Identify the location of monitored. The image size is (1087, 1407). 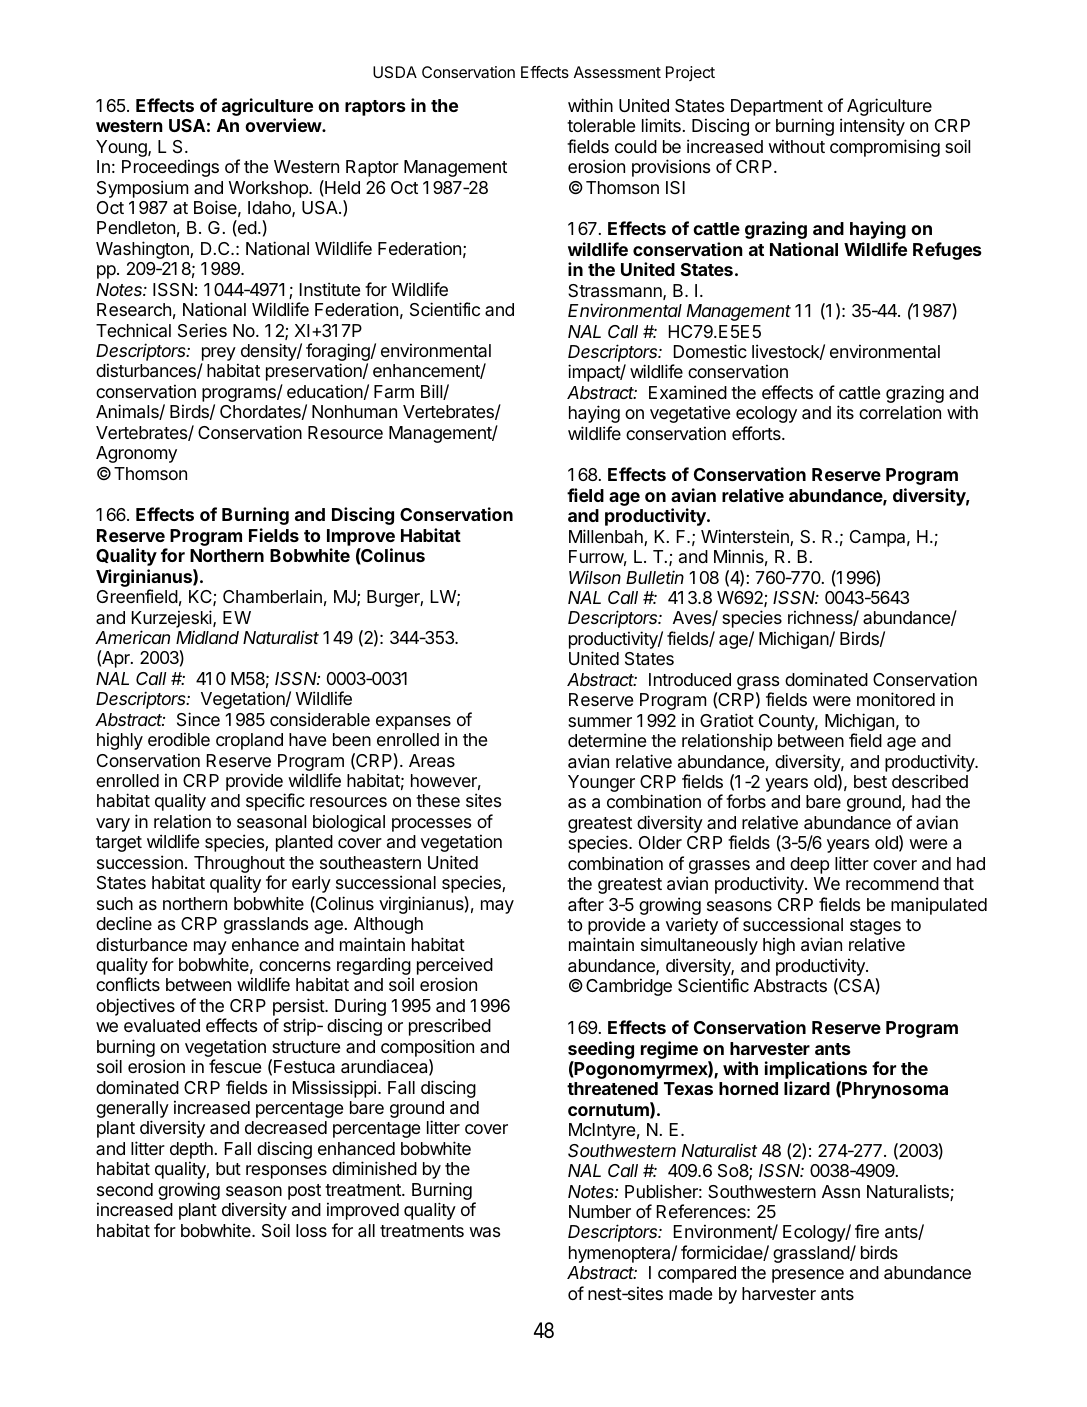
(896, 699).
